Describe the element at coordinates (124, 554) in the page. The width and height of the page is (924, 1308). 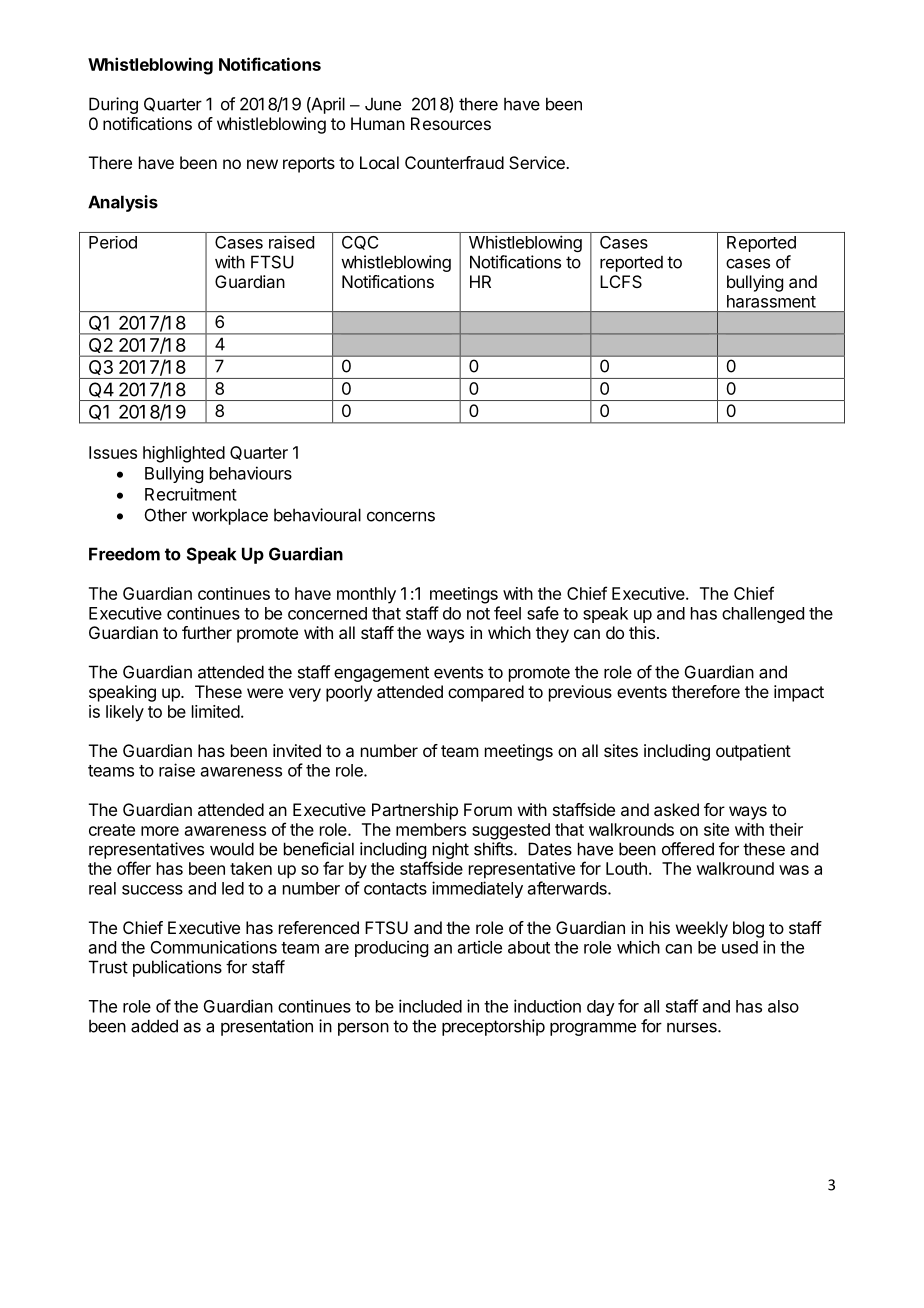
I see `Freedom` at that location.
